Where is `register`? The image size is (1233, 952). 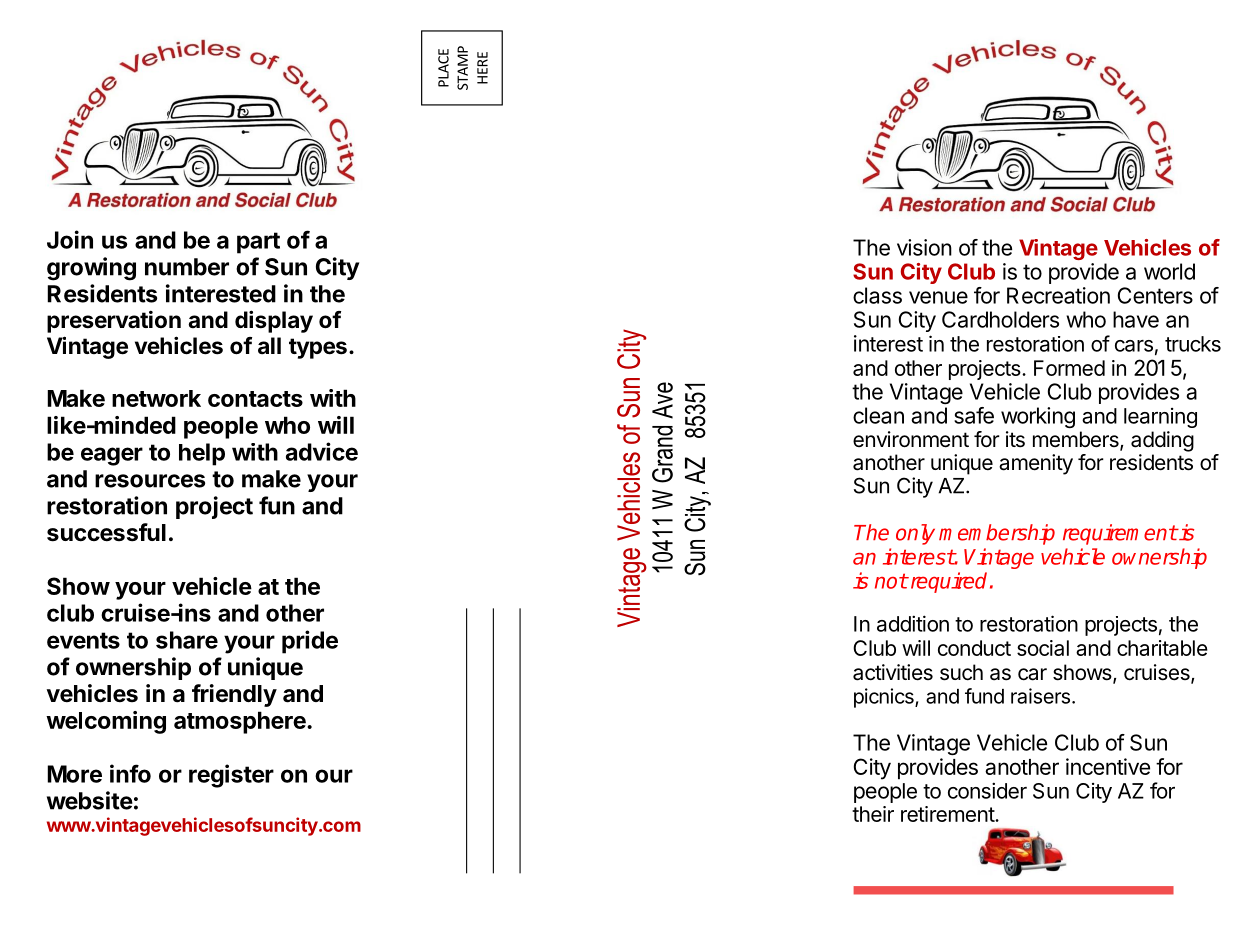 register is located at coordinates (231, 776).
